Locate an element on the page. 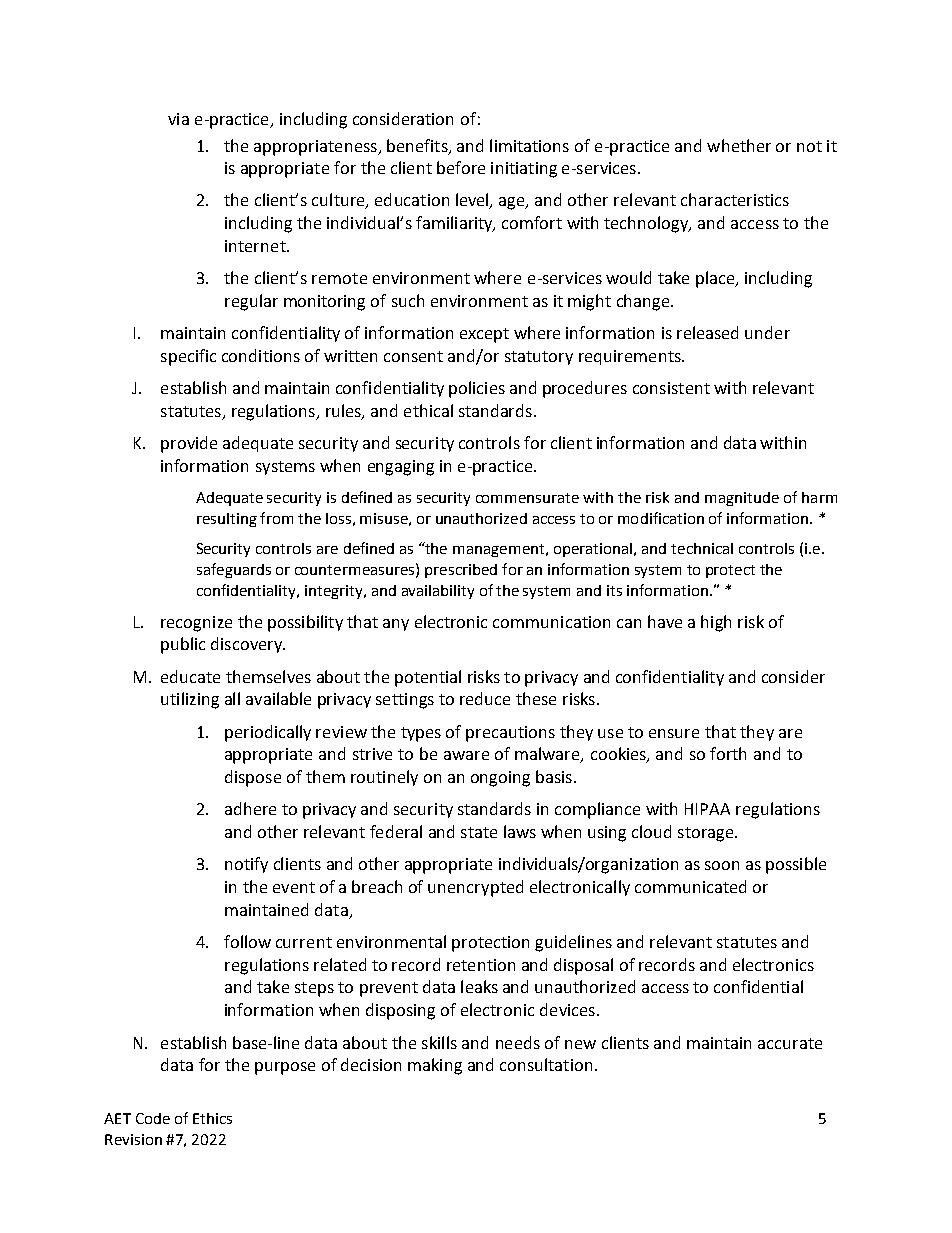  high is located at coordinates (716, 623).
